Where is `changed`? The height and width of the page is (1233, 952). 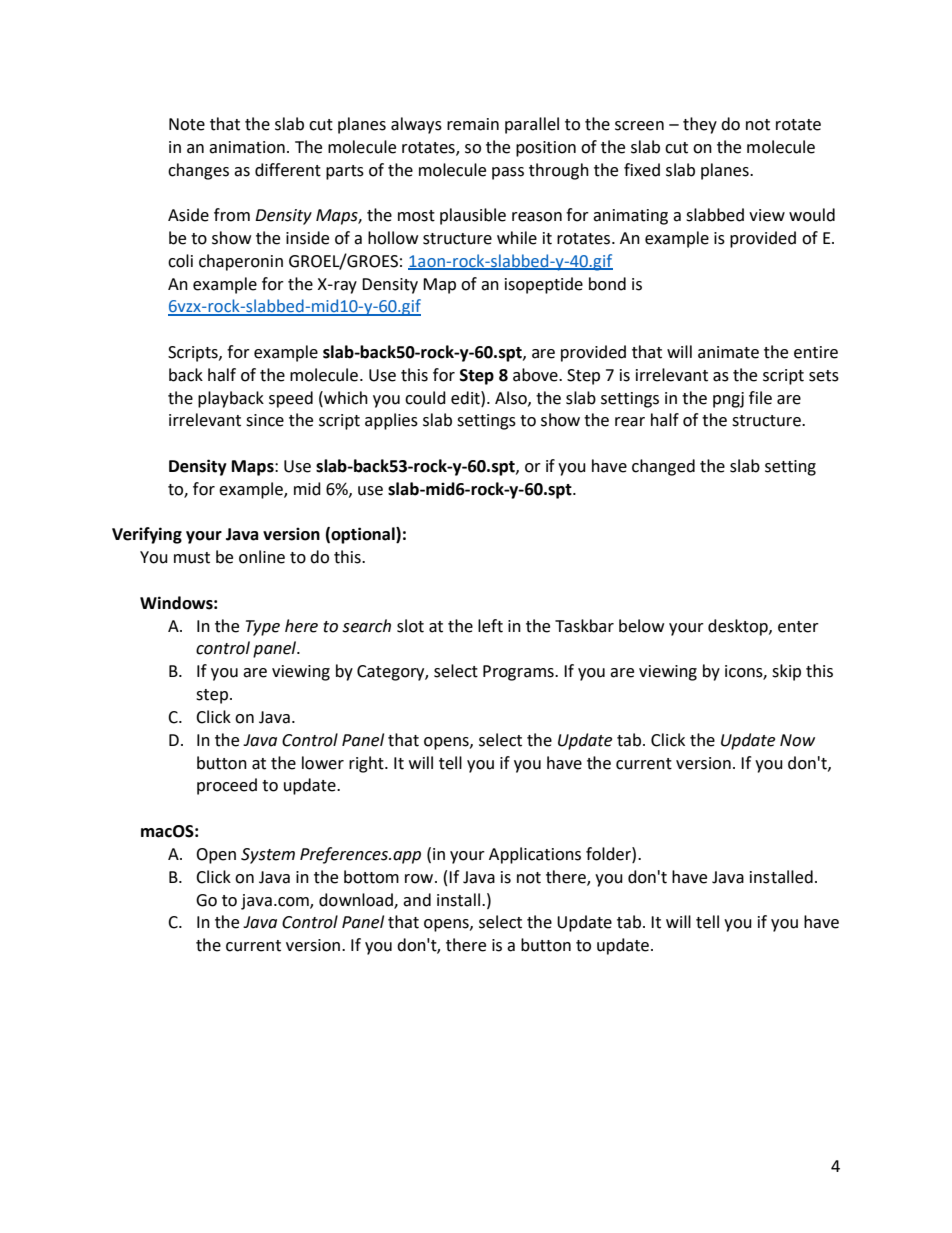 changed is located at coordinates (663, 467).
